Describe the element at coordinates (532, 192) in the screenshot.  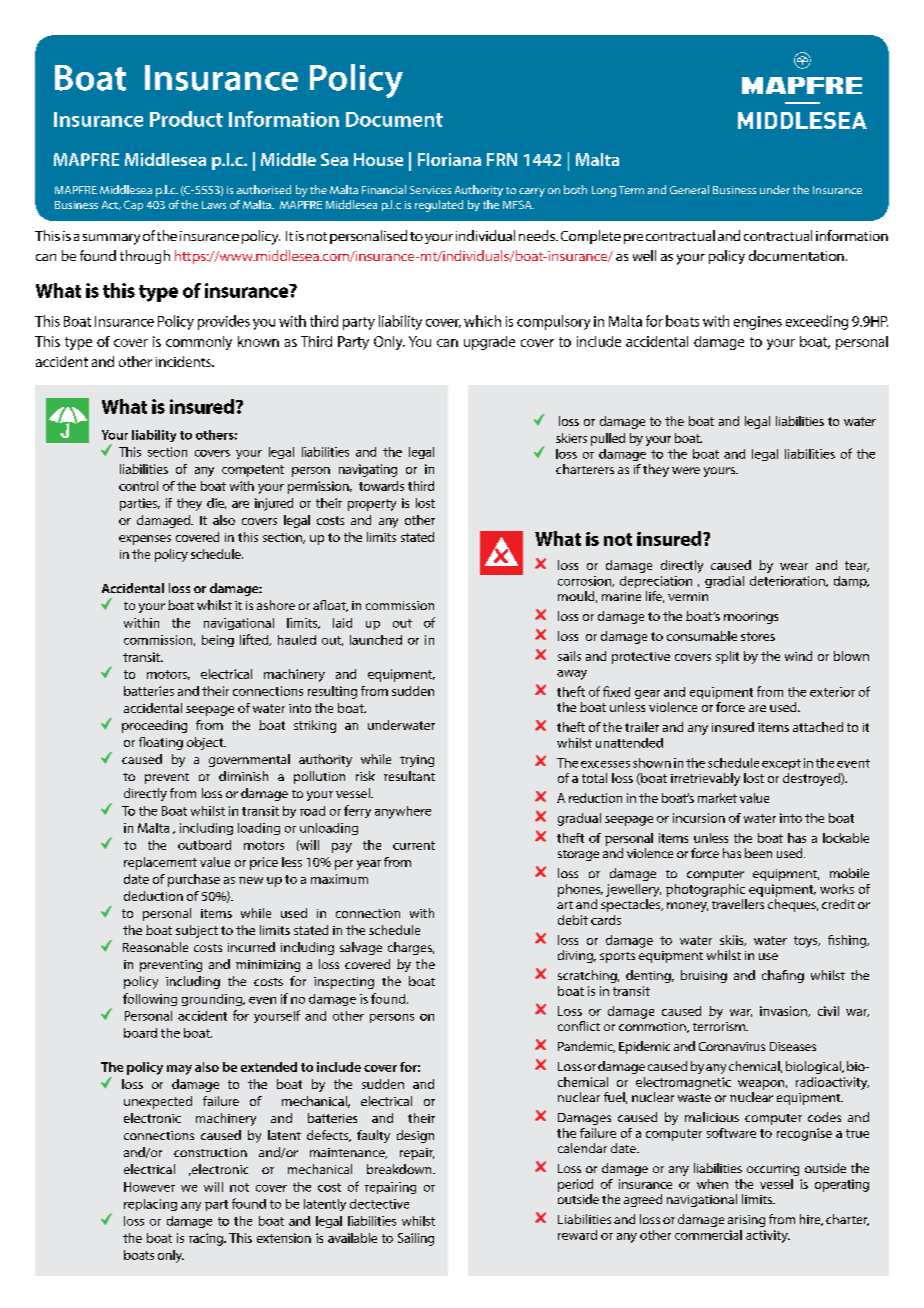
I see `carry` at that location.
